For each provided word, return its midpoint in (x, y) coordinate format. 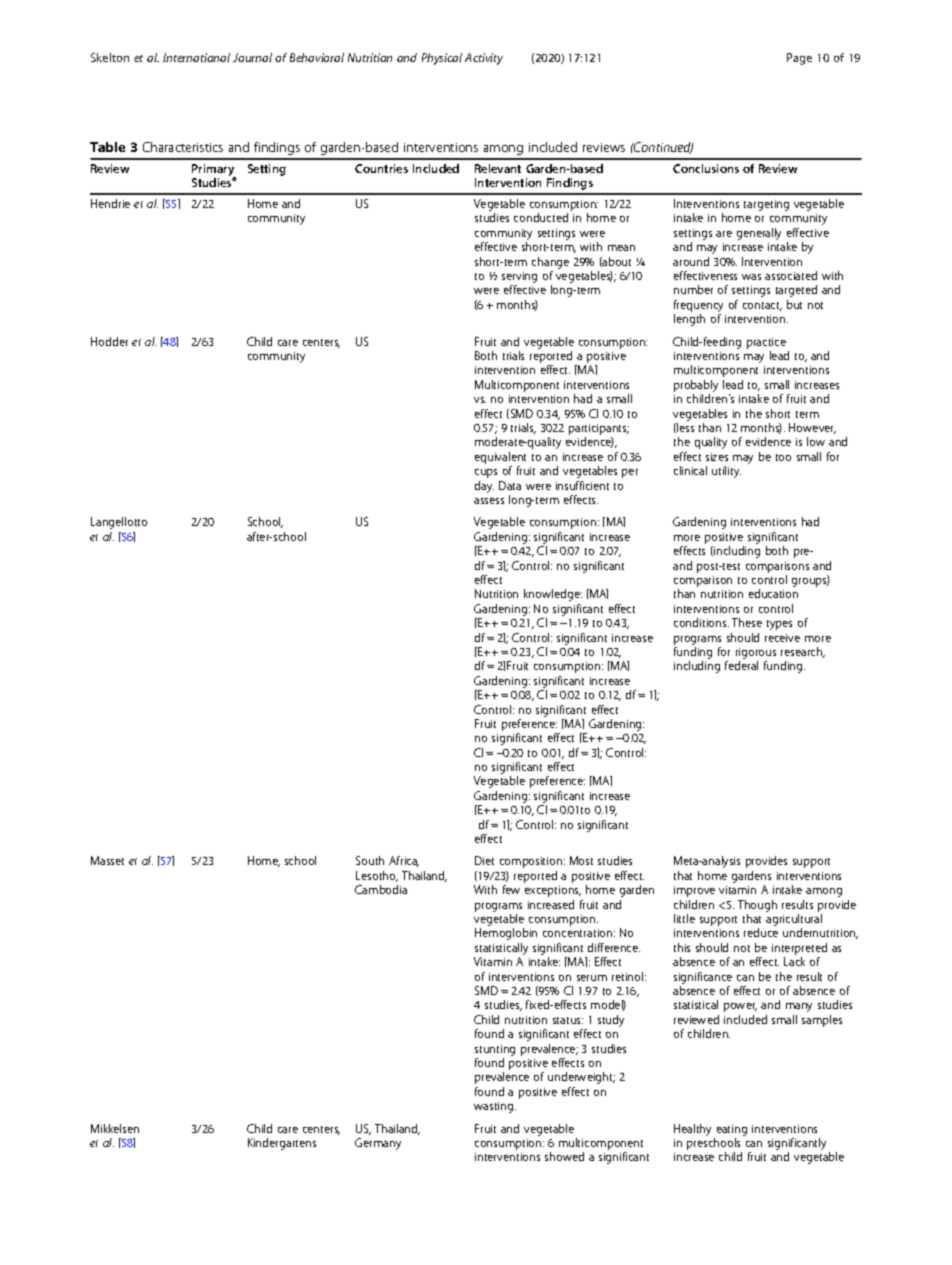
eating (732, 1130)
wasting (495, 1107)
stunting (495, 1050)
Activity (484, 59)
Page (799, 59)
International (196, 57)
